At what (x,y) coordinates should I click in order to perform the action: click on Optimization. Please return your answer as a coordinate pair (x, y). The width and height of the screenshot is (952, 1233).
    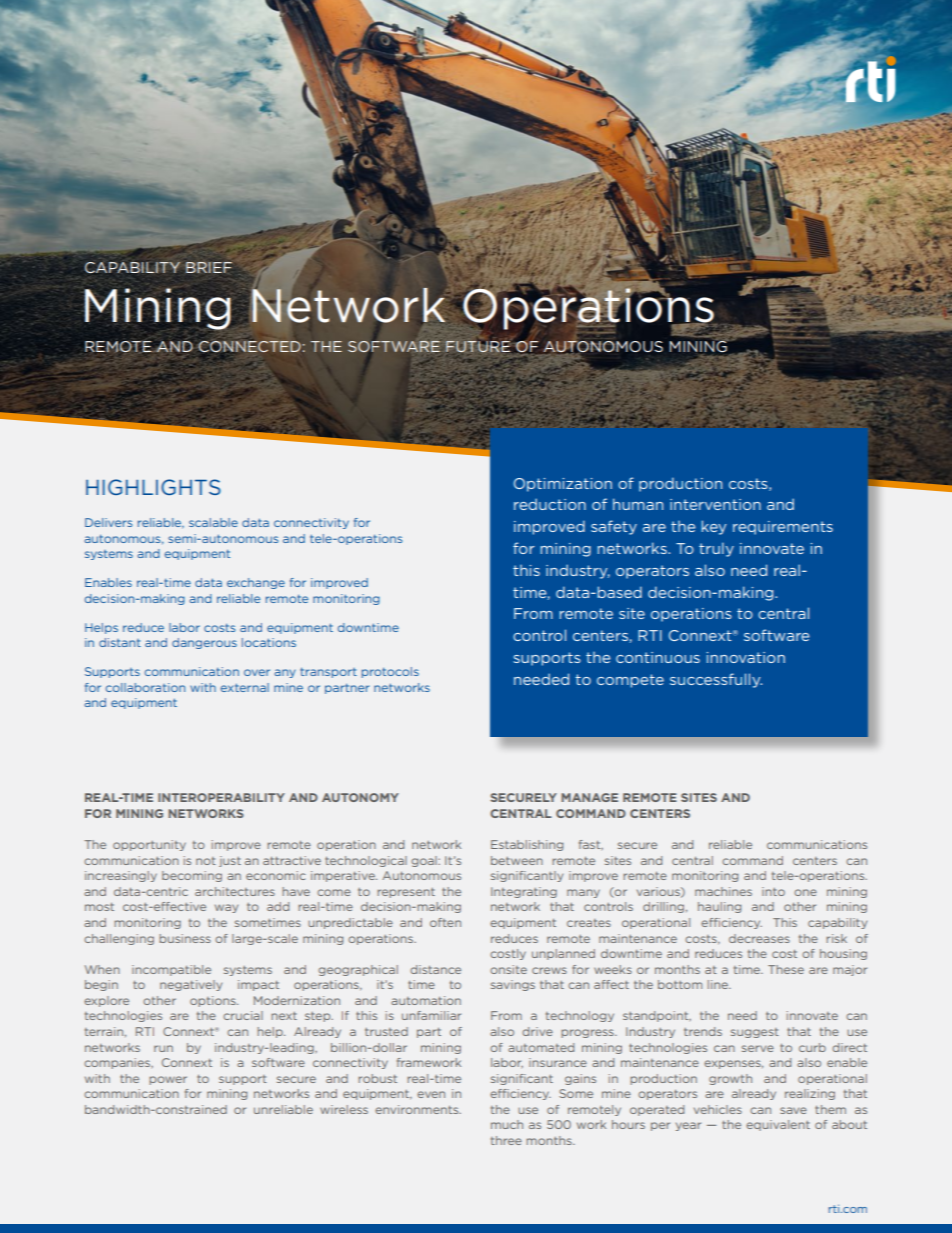
    Looking at the image, I should click on (563, 485).
